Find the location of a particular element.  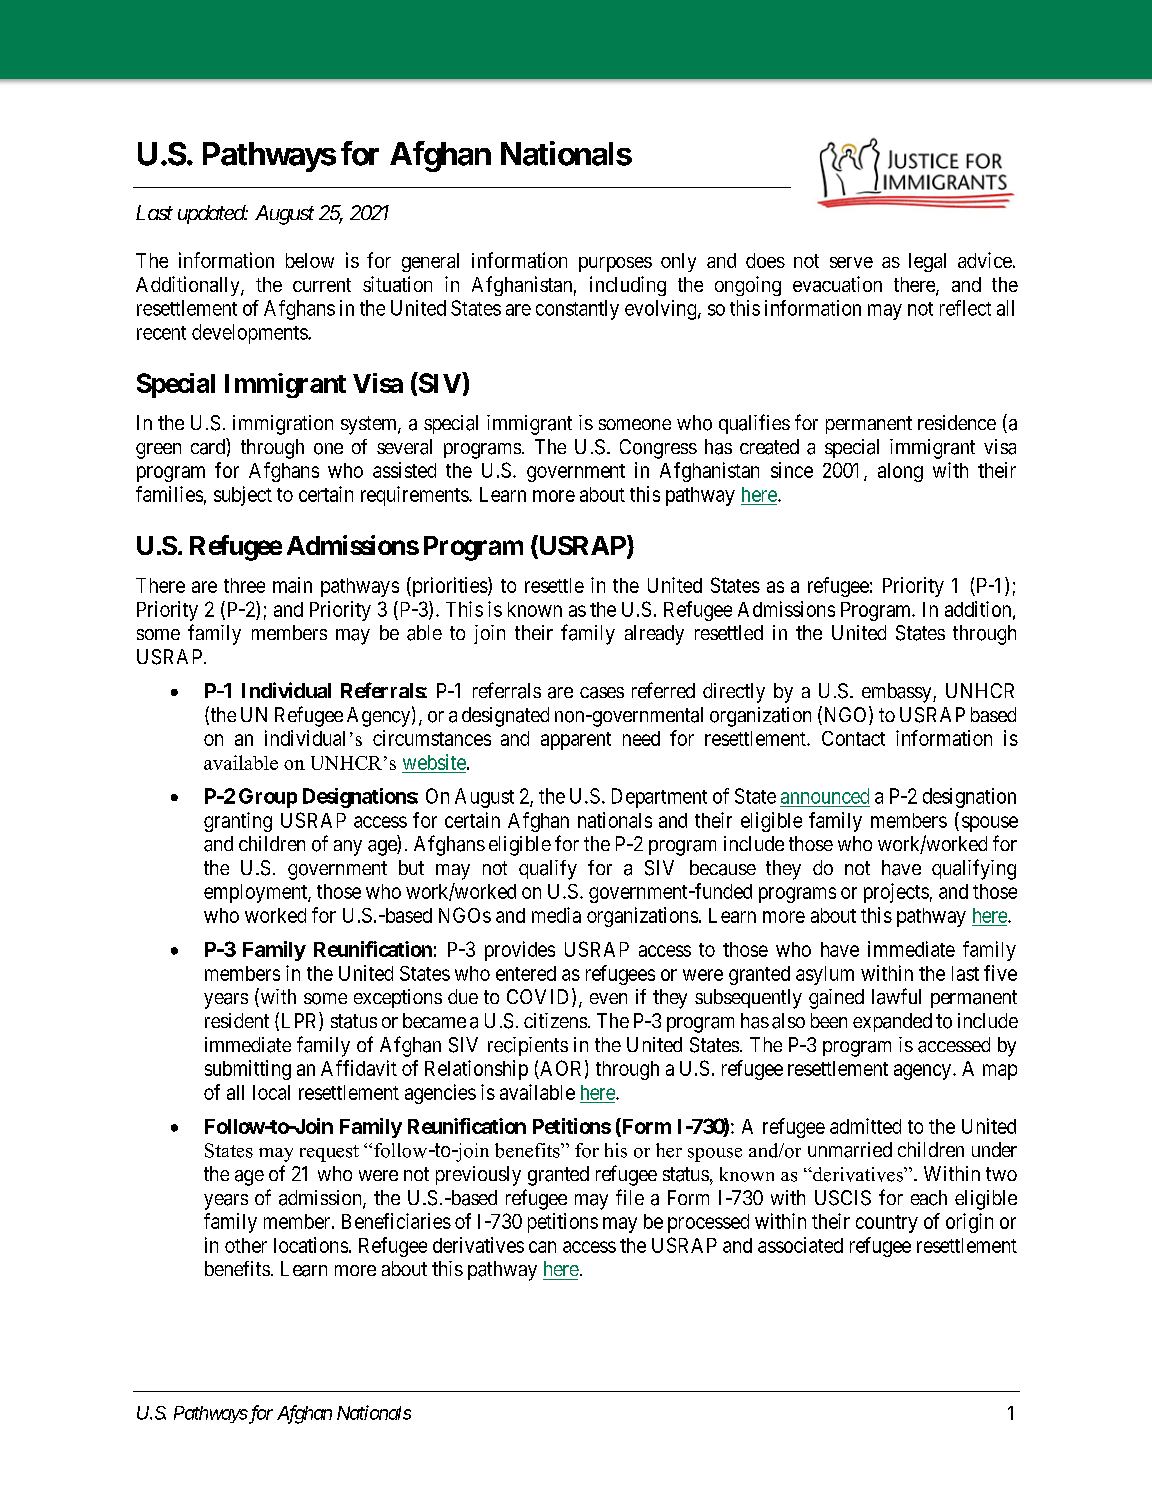

purposes is located at coordinates (615, 264).
